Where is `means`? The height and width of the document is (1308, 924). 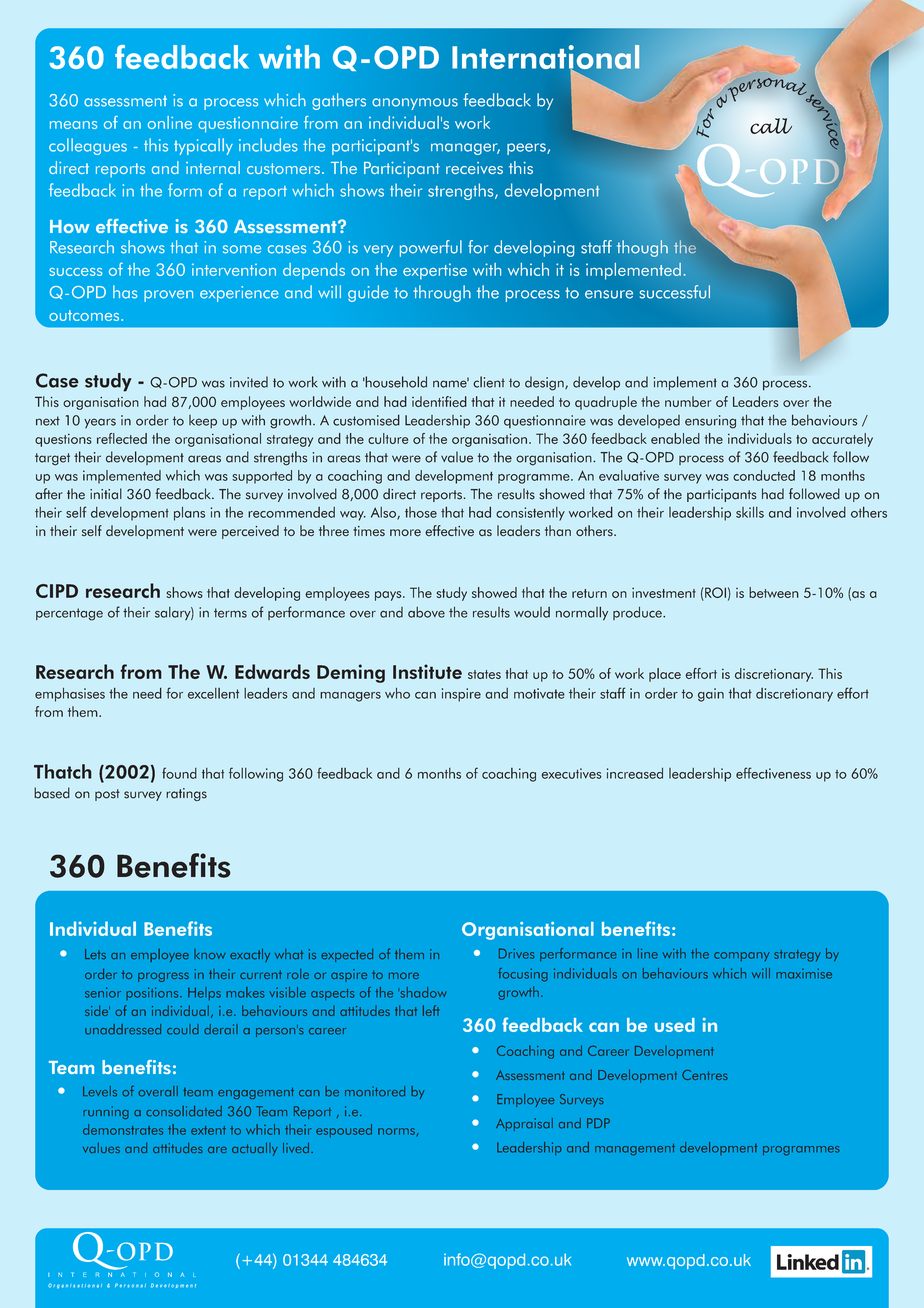
means is located at coordinates (73, 125).
